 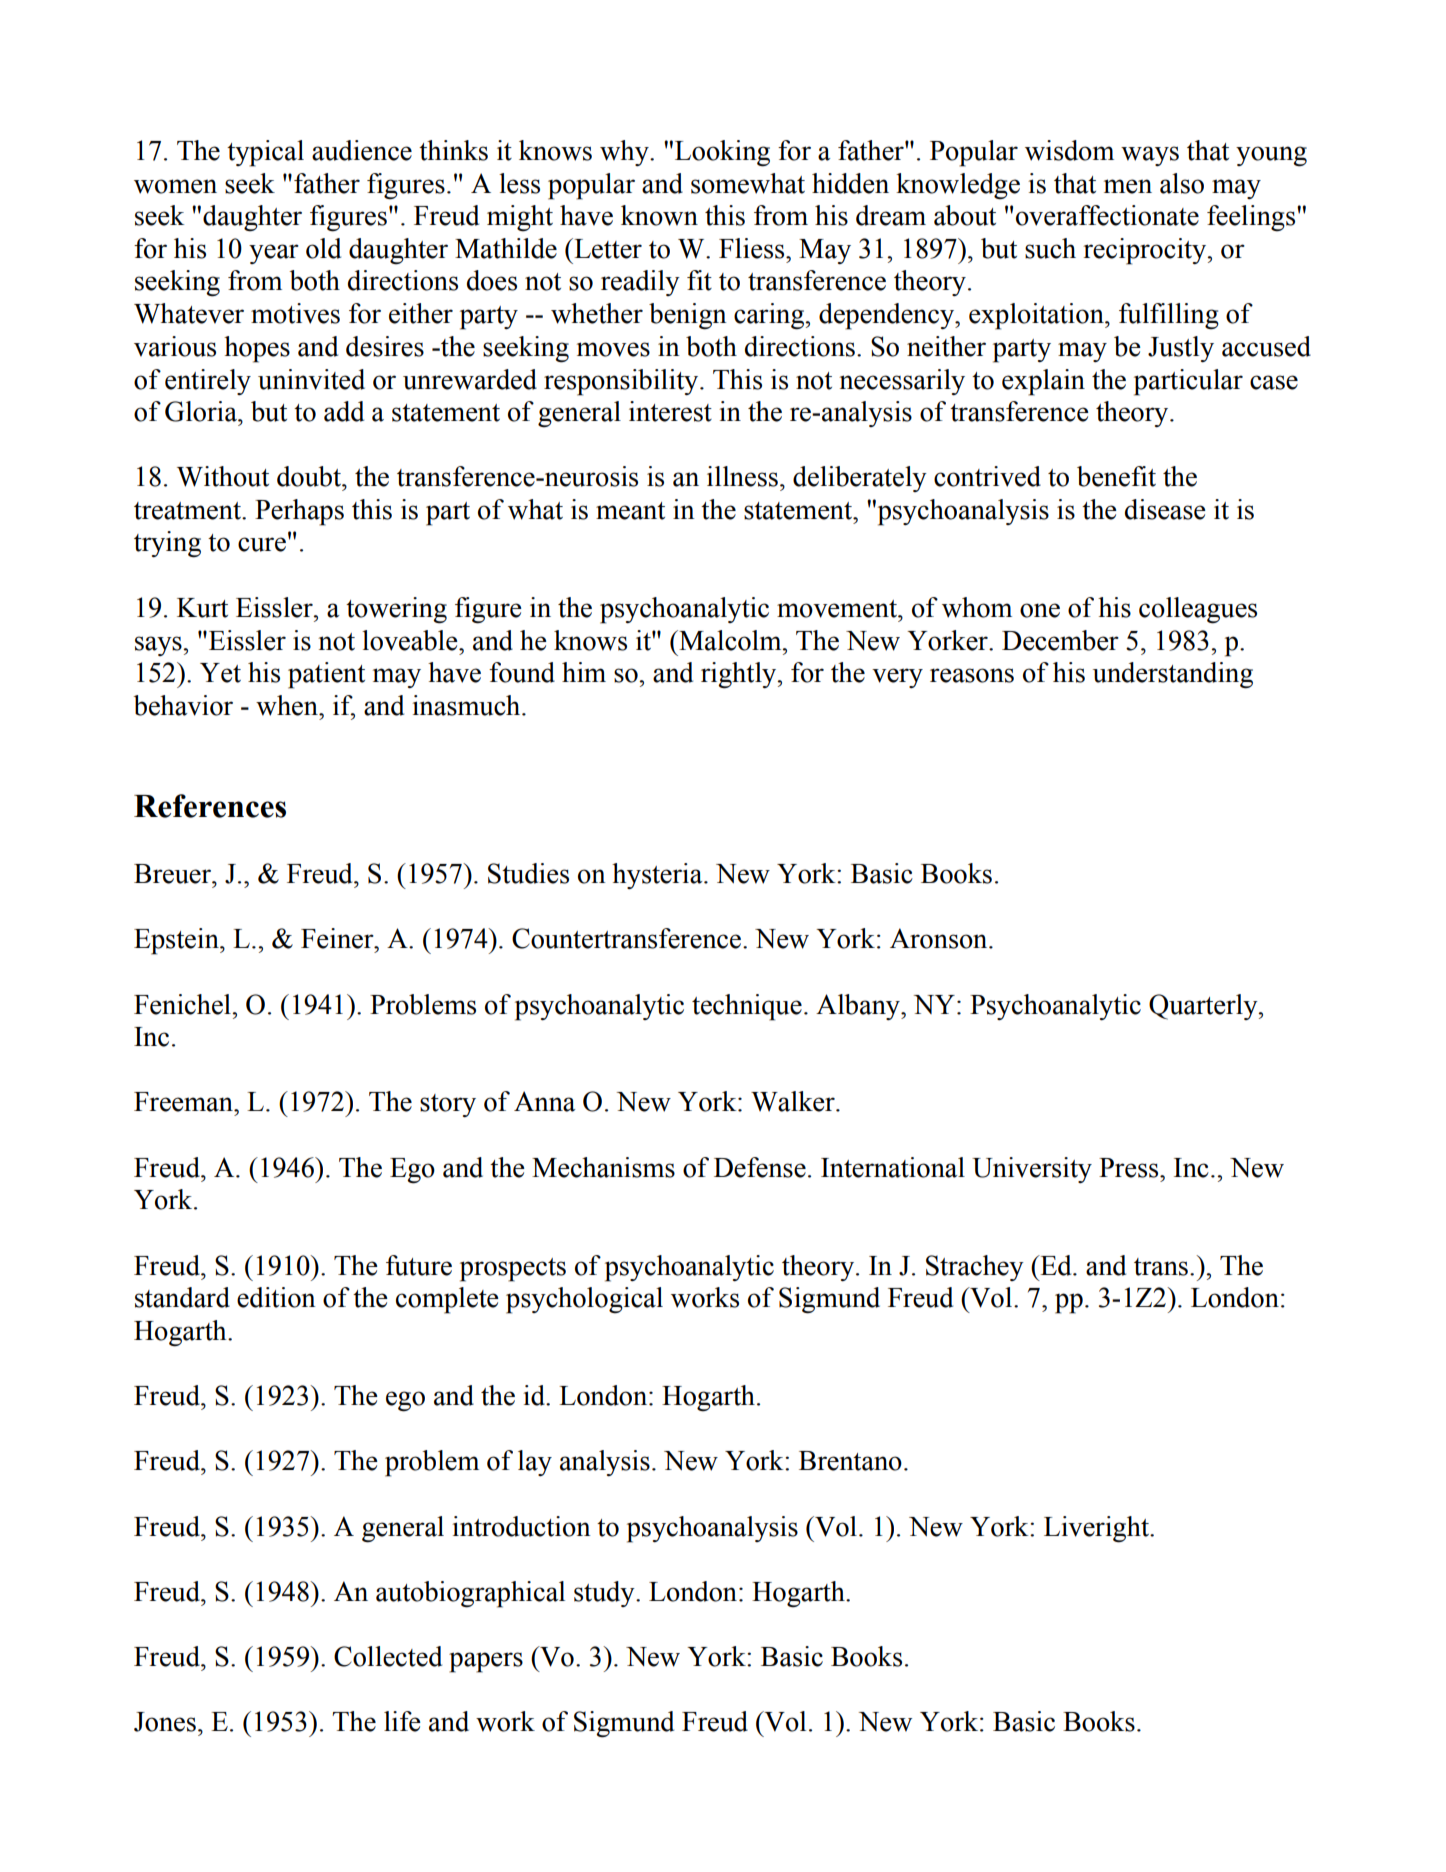 I want to click on Strachey, so click(x=975, y=1268).
